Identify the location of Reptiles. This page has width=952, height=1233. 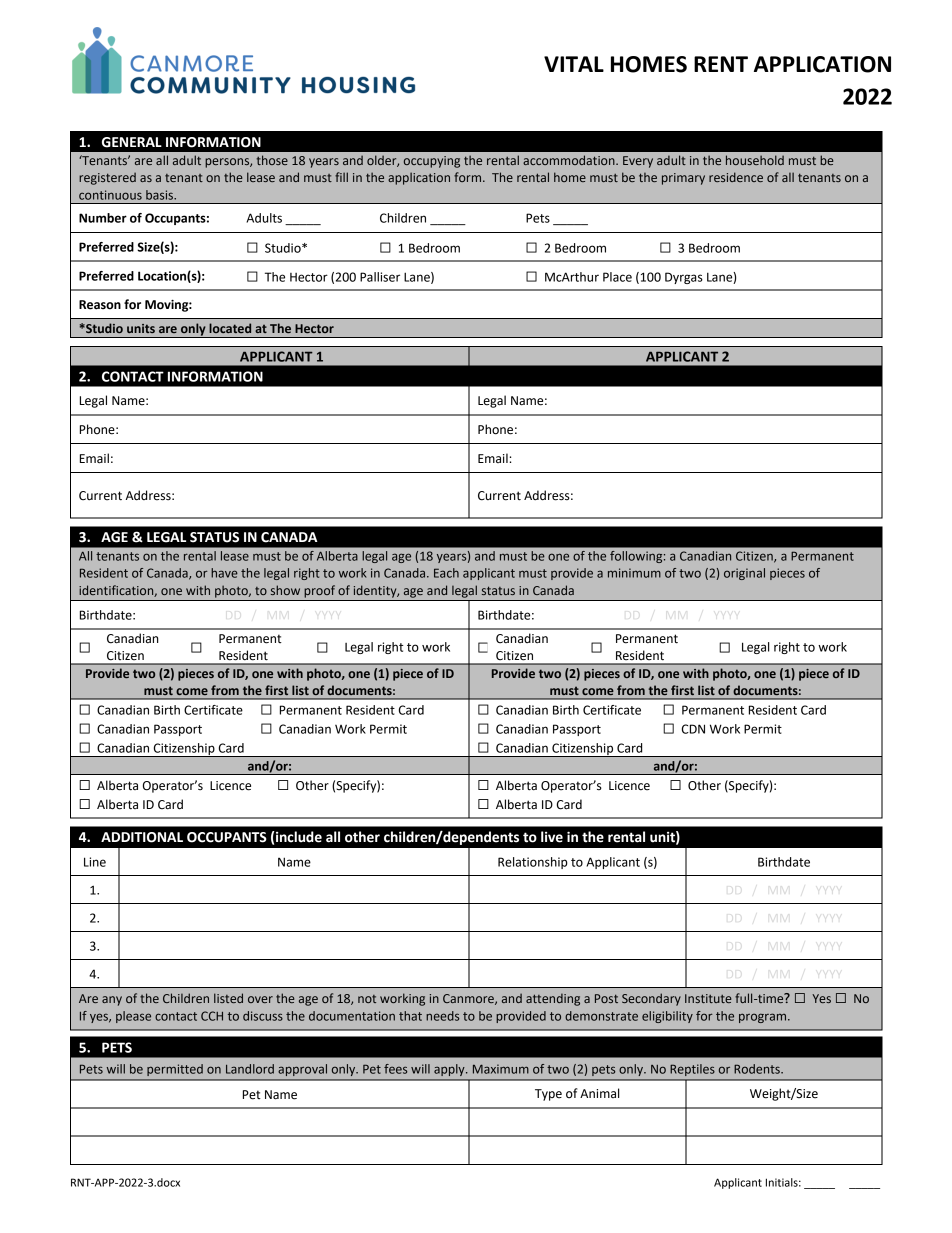
(692, 1070).
